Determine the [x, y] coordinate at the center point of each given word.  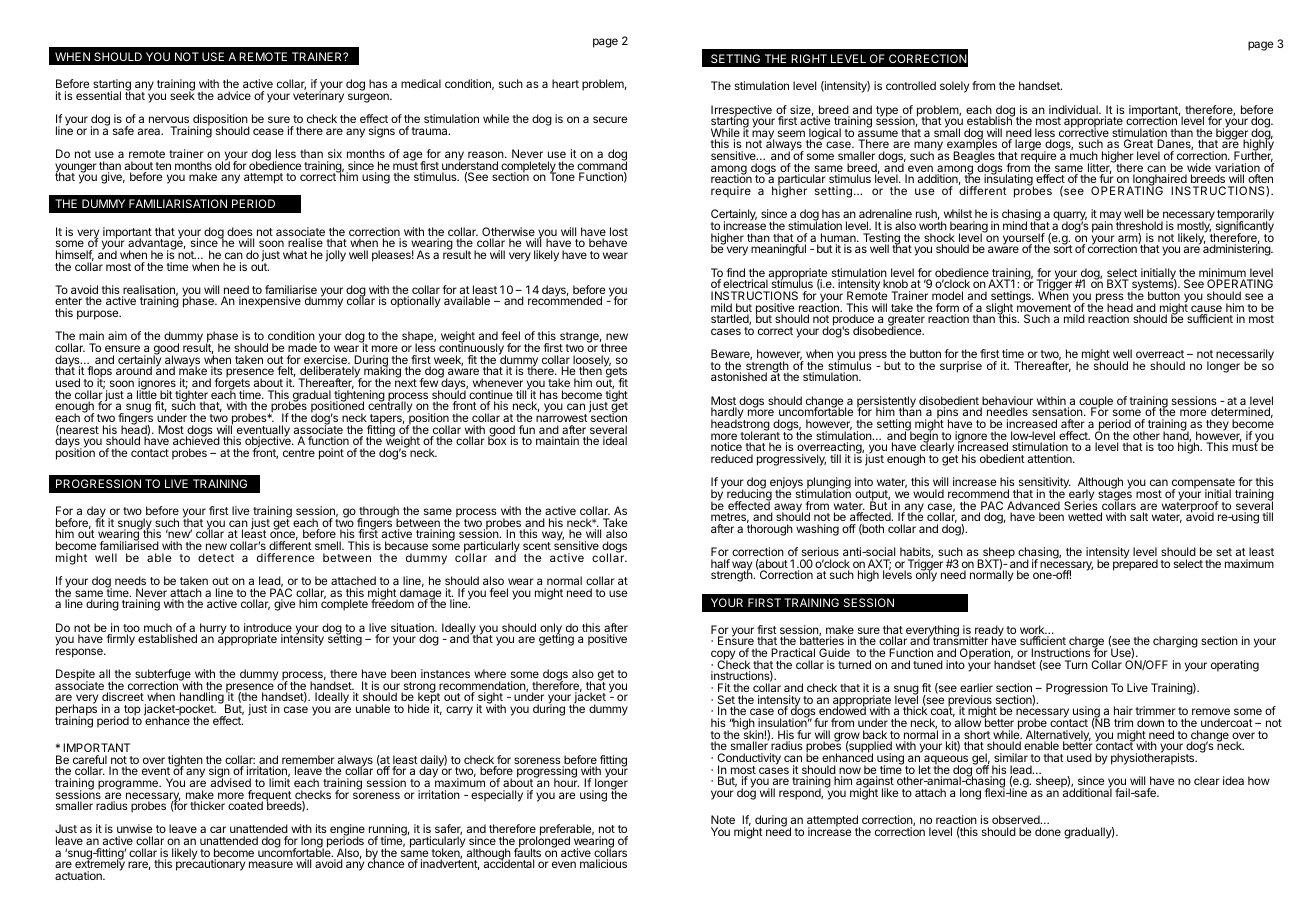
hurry [214, 630]
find [735, 274]
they [1217, 425]
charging [1175, 642]
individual [1074, 109]
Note [723, 819]
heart [565, 83]
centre [299, 453]
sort [1063, 248]
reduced [732, 458]
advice [234, 95]
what [295, 254]
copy [724, 656]
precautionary [210, 864]
